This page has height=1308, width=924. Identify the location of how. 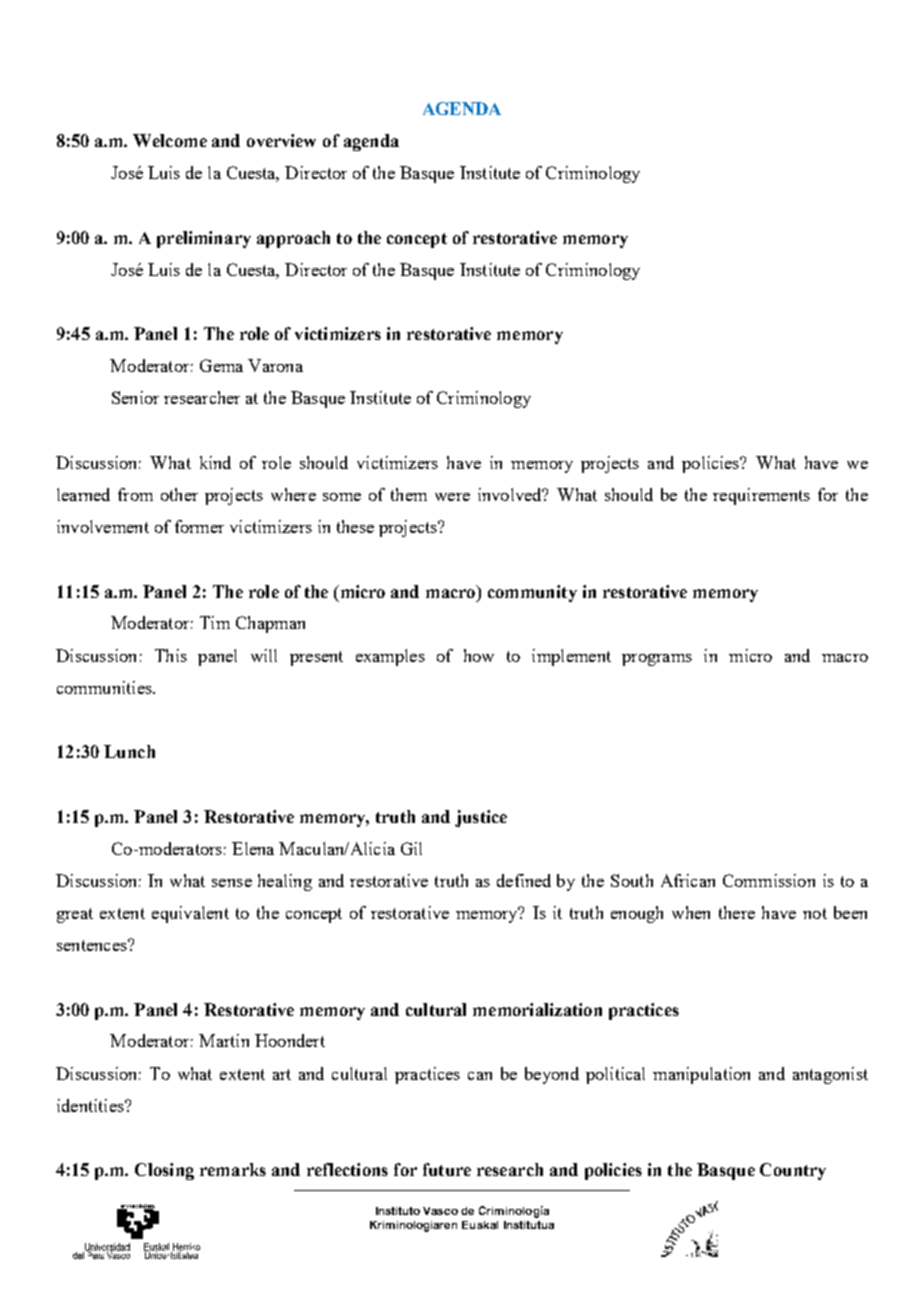
(479, 655).
